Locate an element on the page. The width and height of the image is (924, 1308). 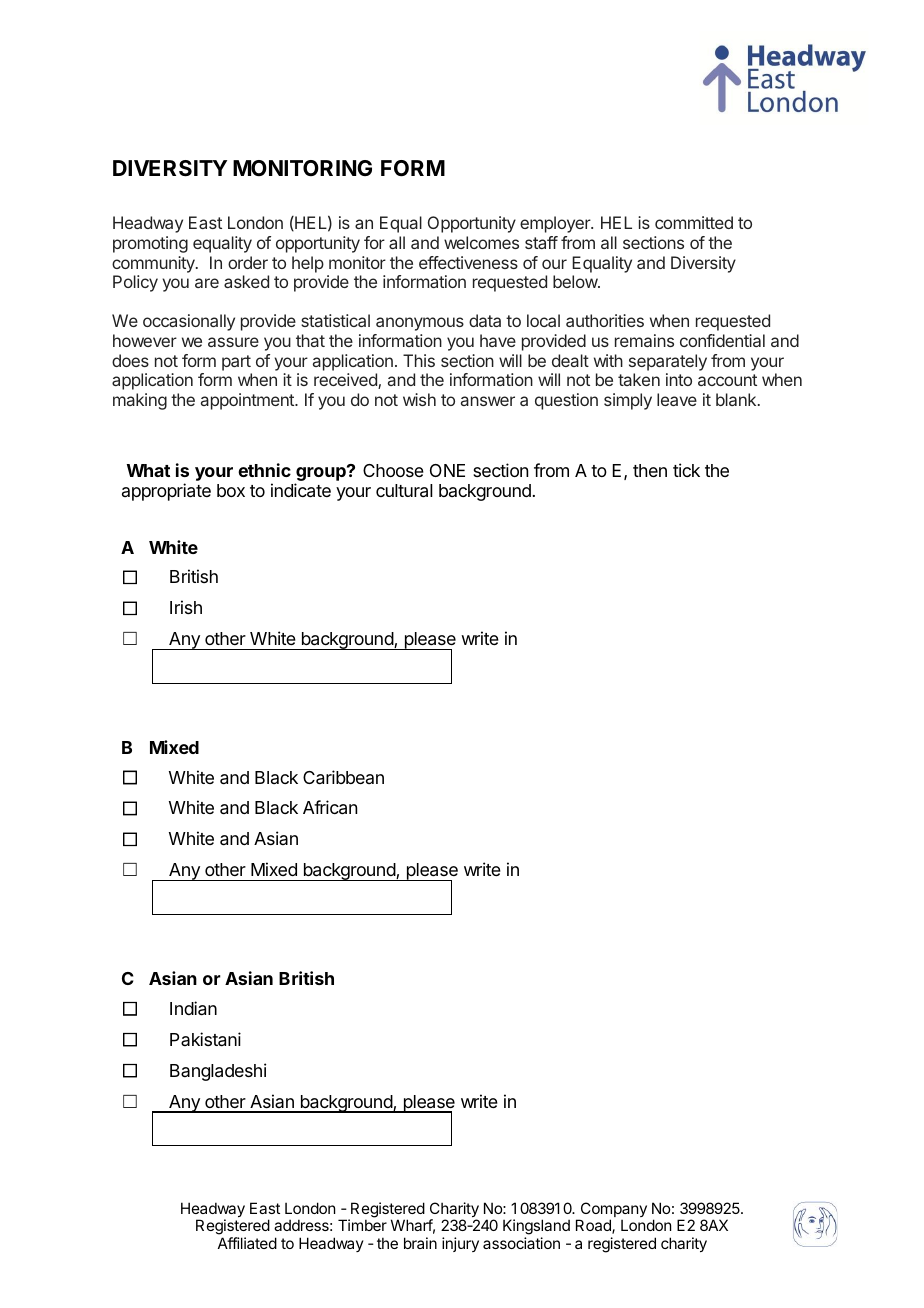
Caribbean is located at coordinates (343, 777).
